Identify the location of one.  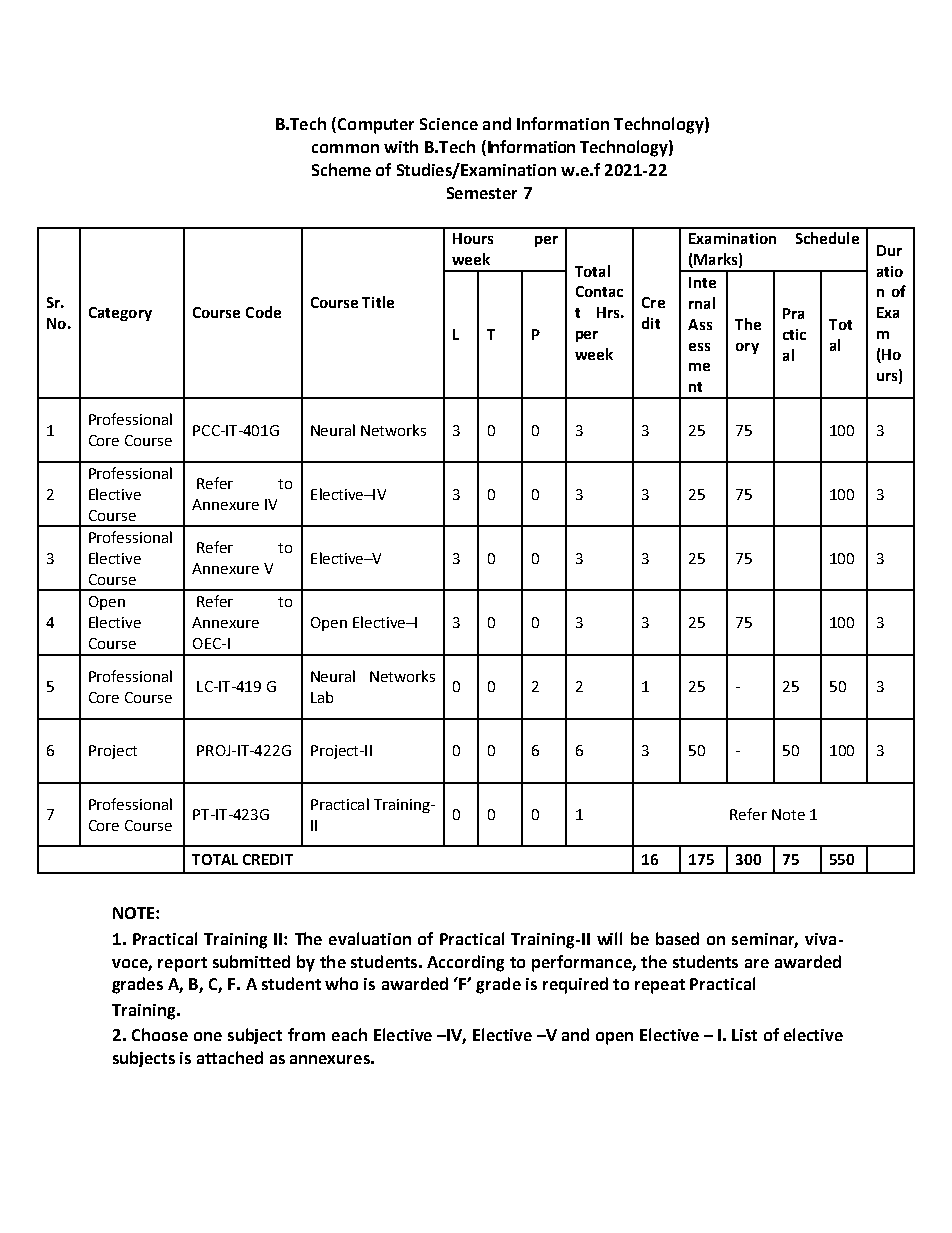
(208, 1036).
